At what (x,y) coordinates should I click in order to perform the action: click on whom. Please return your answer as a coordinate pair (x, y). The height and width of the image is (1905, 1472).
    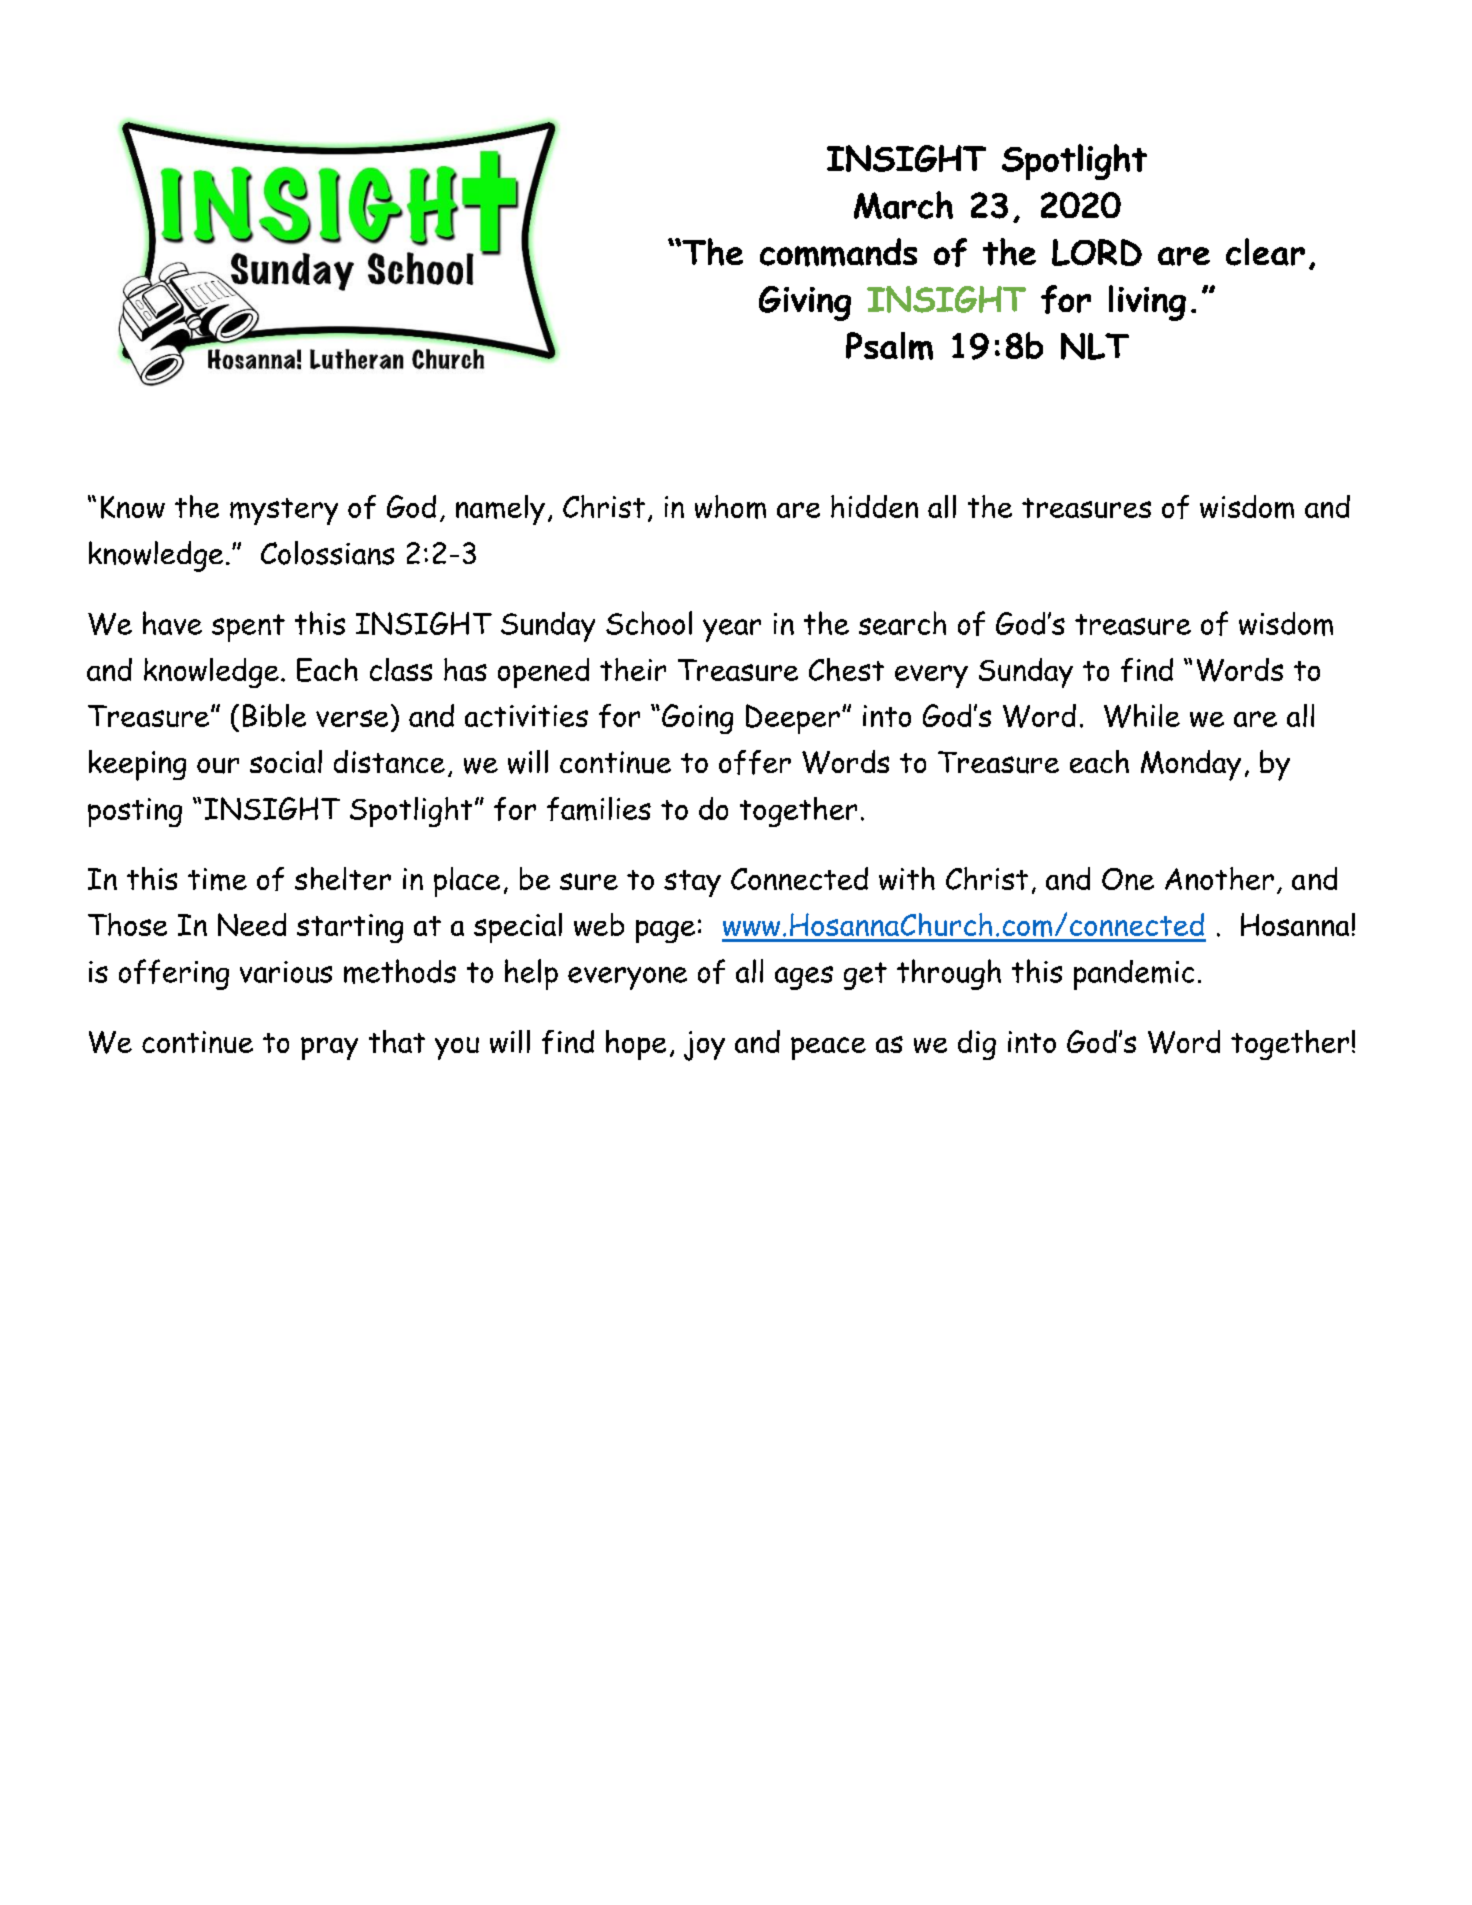
    Looking at the image, I should click on (730, 507).
